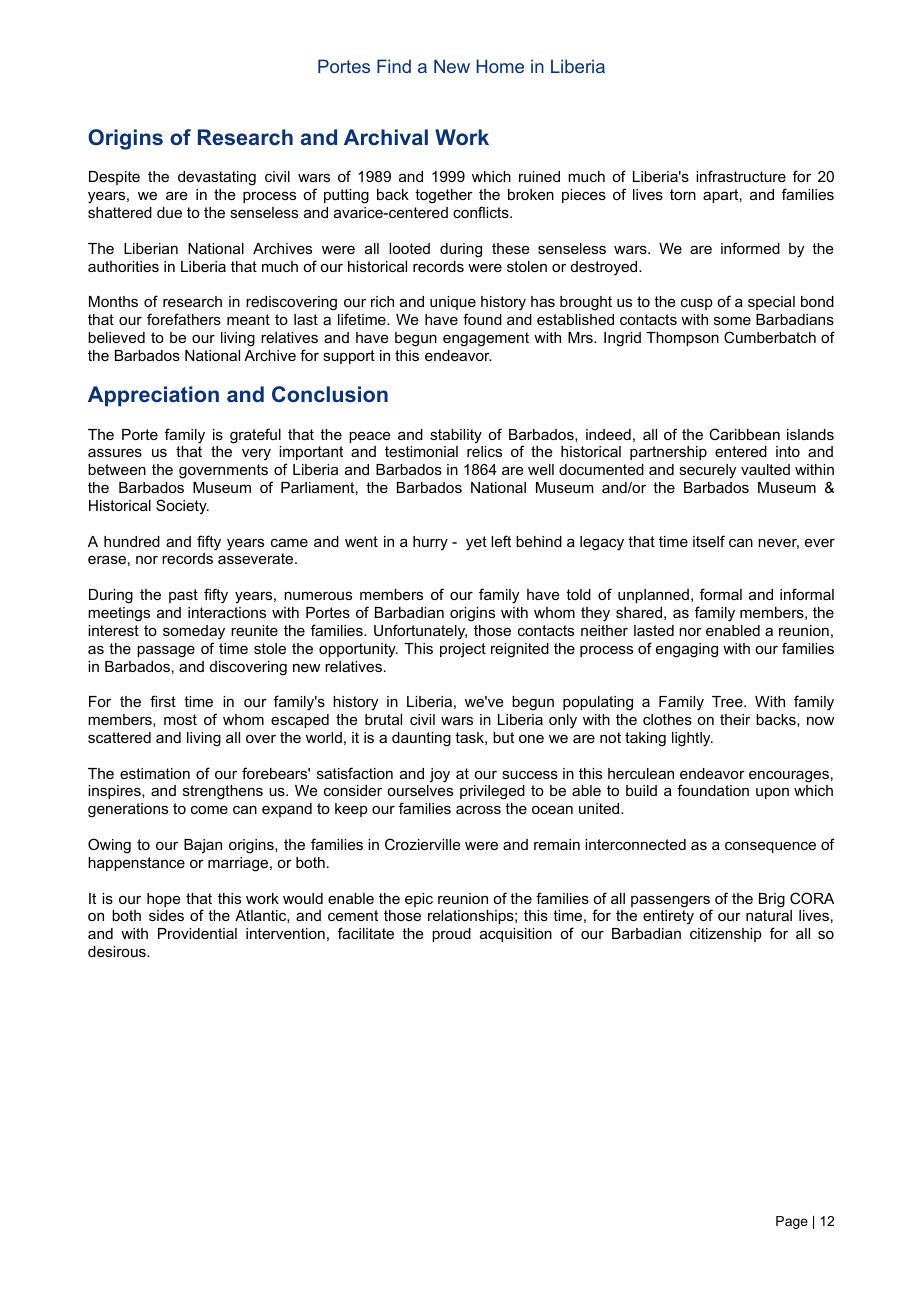 Image resolution: width=924 pixels, height=1307 pixels. Describe the element at coordinates (153, 396) in the screenshot. I see `Appreciation` at that location.
